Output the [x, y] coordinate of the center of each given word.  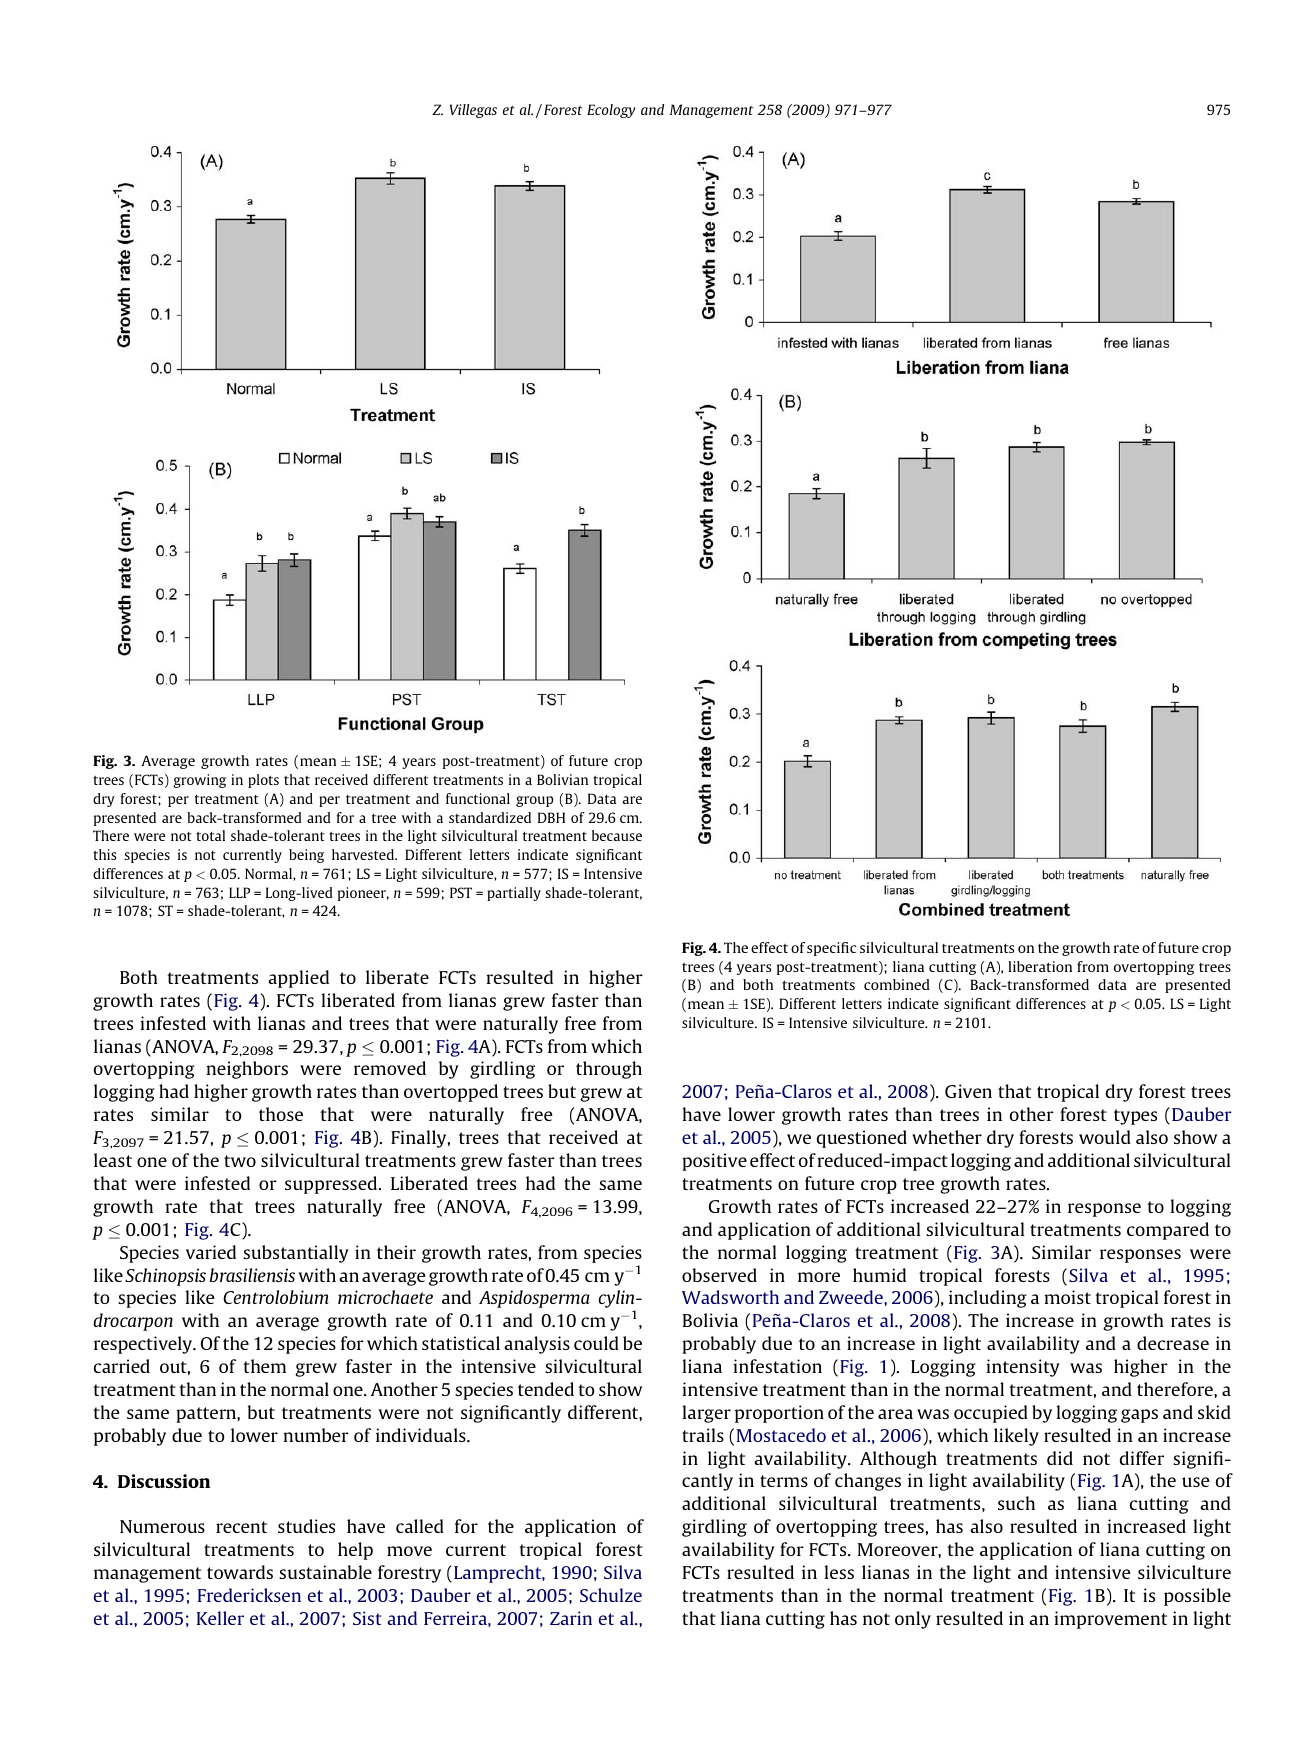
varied [211, 1252]
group [534, 801]
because [617, 835]
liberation [1040, 966]
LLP [239, 892]
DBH [551, 817]
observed [719, 1275]
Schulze [611, 1595]
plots [263, 781]
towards [240, 1572]
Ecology [611, 111]
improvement [1111, 1620]
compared [1168, 1231]
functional [478, 798]
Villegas [473, 111]
